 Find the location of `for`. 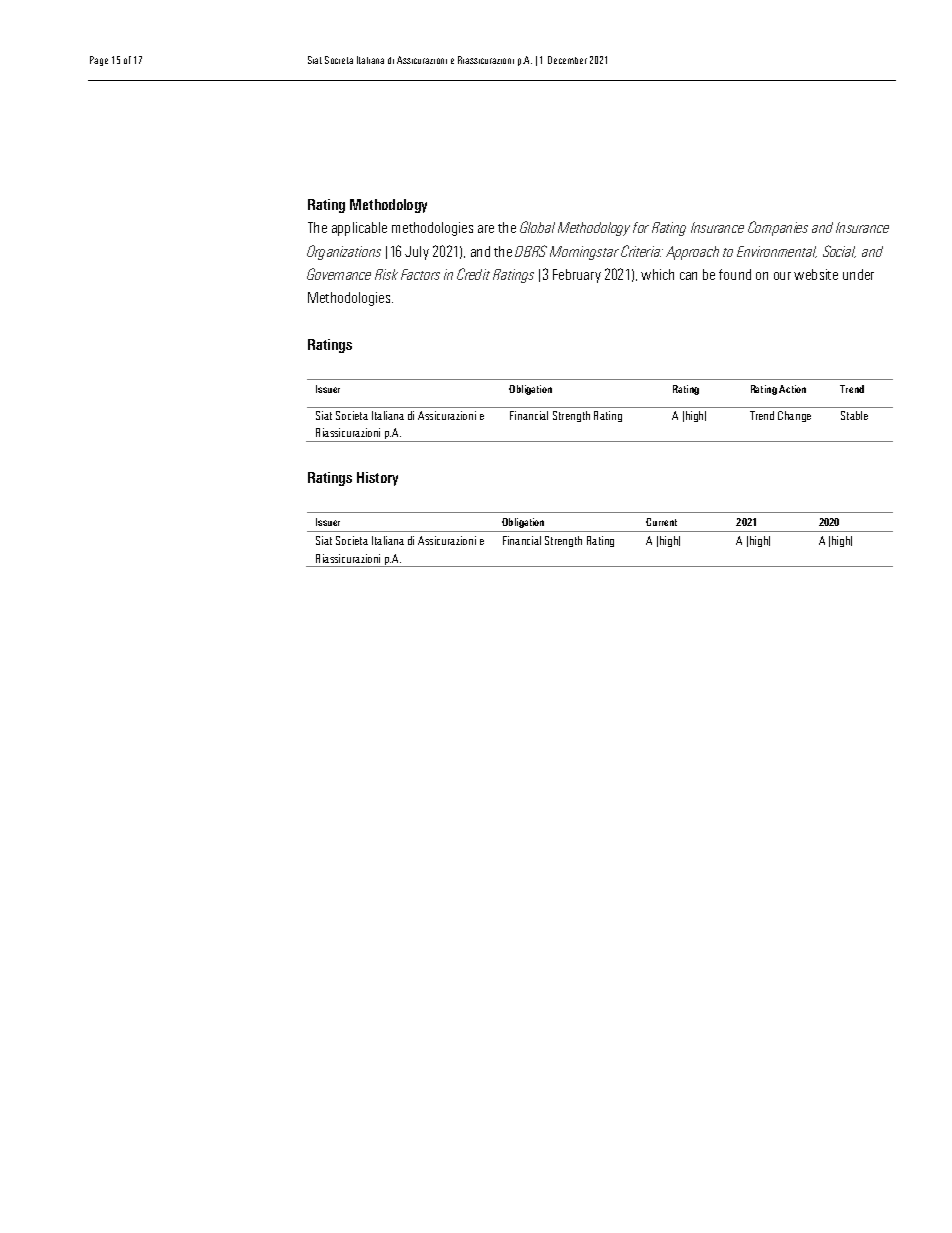

for is located at coordinates (641, 227).
